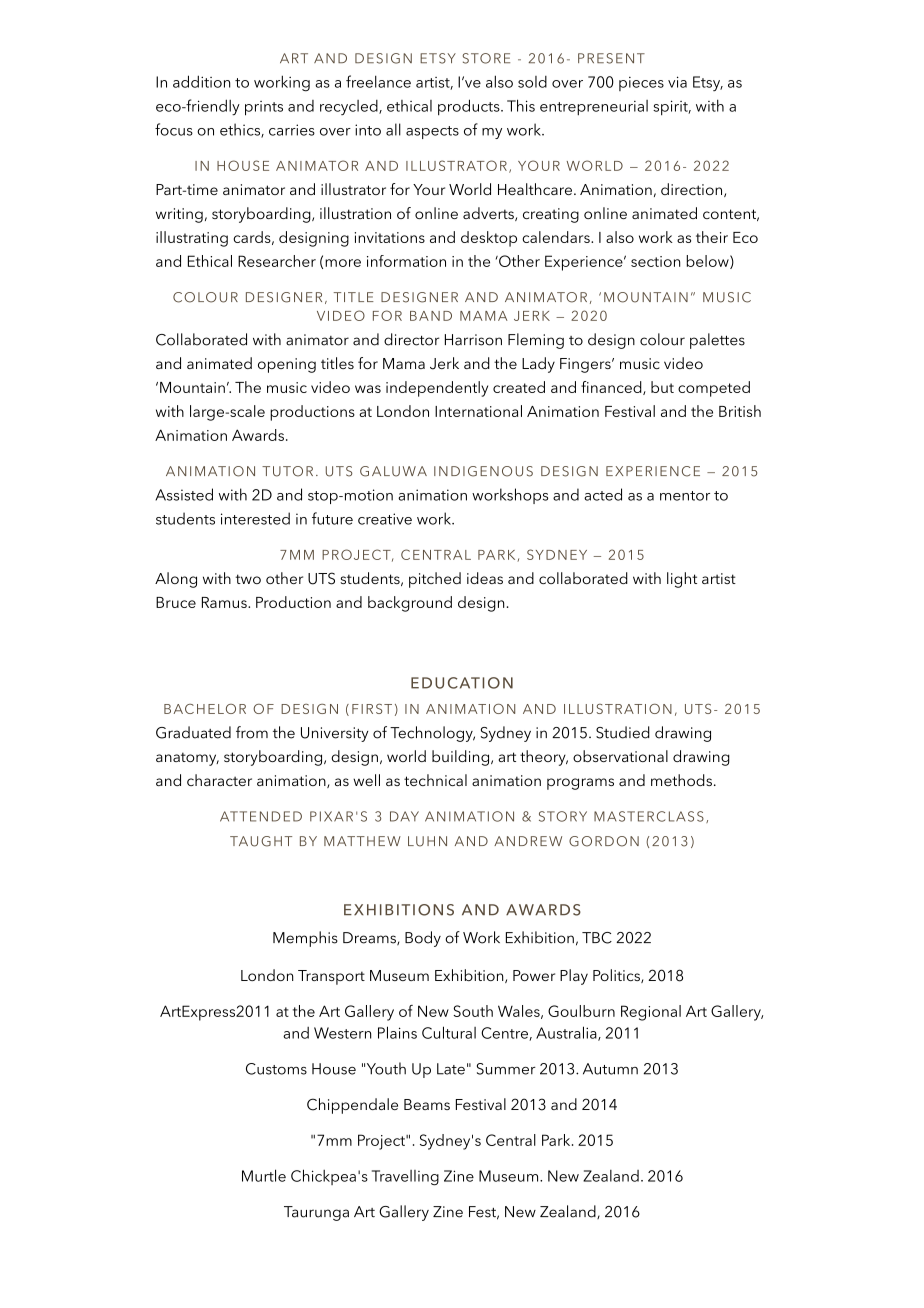  I want to click on ethics, so click(241, 130).
